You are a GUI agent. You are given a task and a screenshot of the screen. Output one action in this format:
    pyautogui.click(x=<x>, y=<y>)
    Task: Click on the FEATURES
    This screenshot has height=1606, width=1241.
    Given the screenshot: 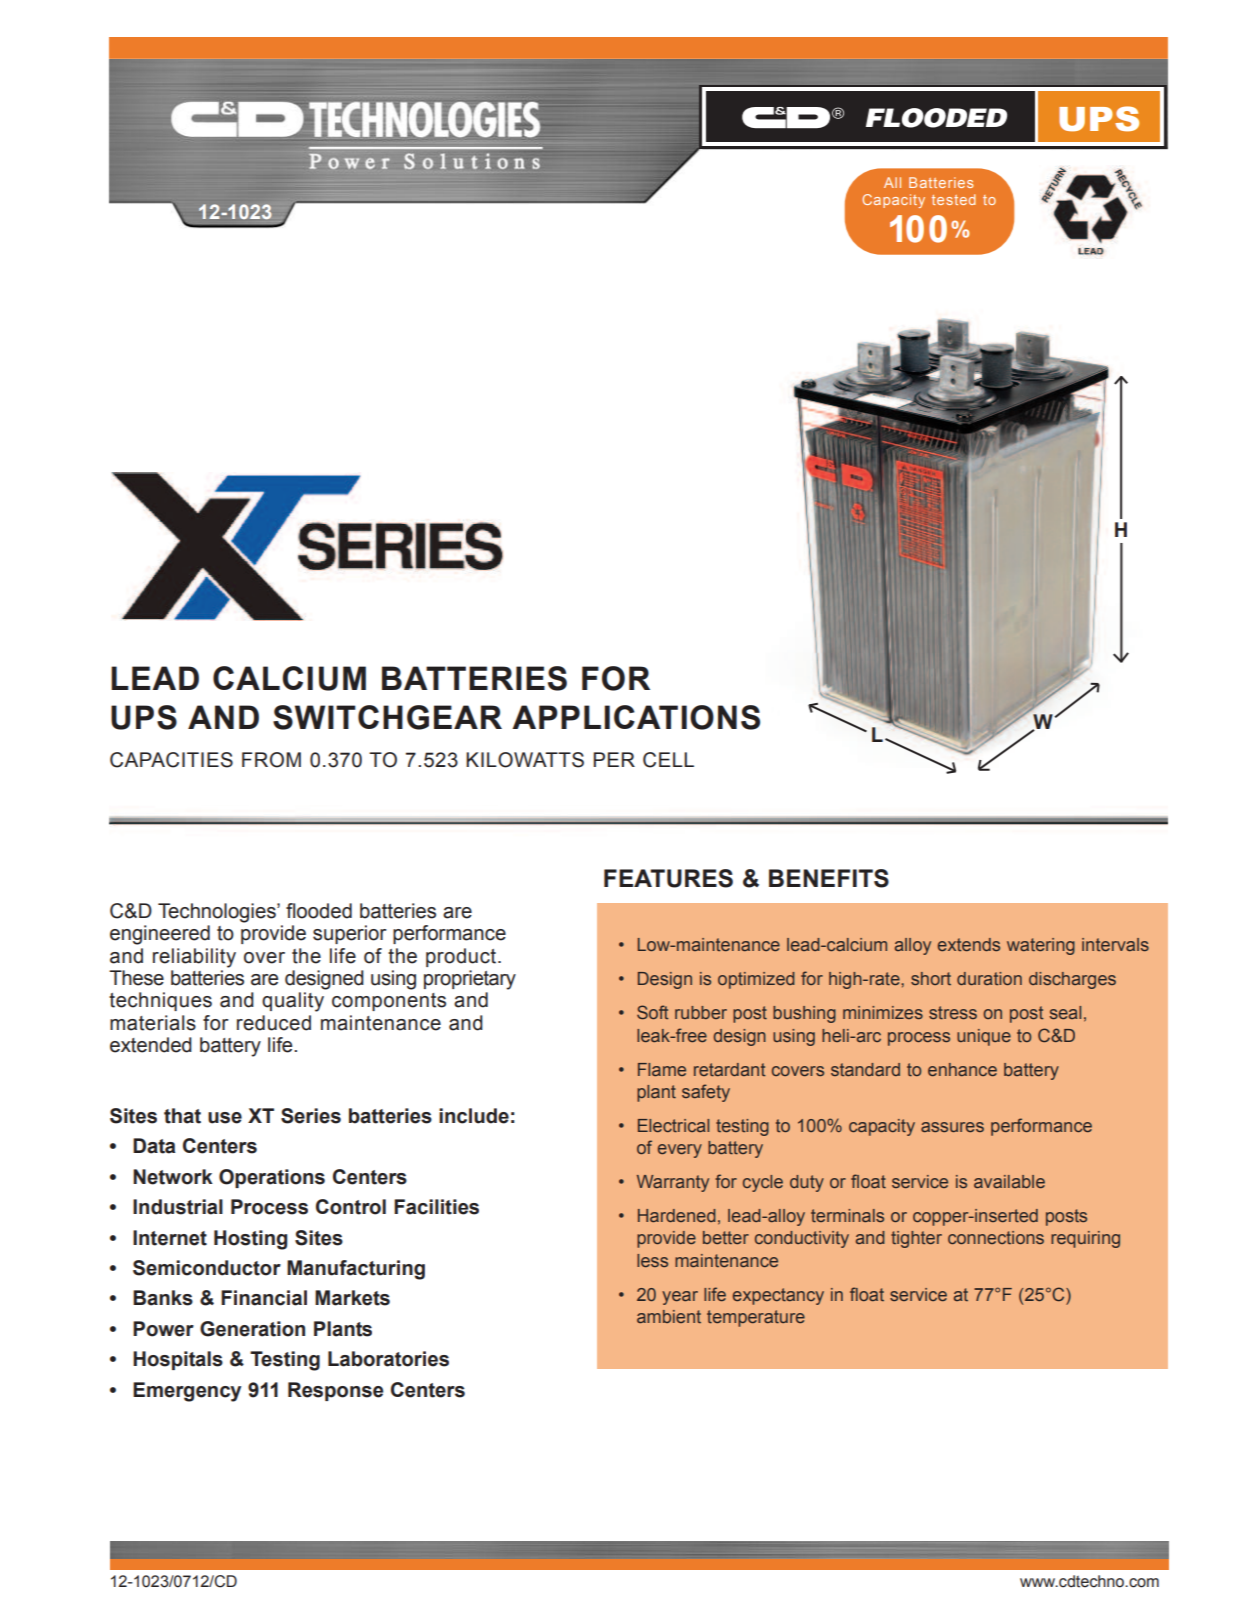 What is the action you would take?
    pyautogui.click(x=668, y=878)
